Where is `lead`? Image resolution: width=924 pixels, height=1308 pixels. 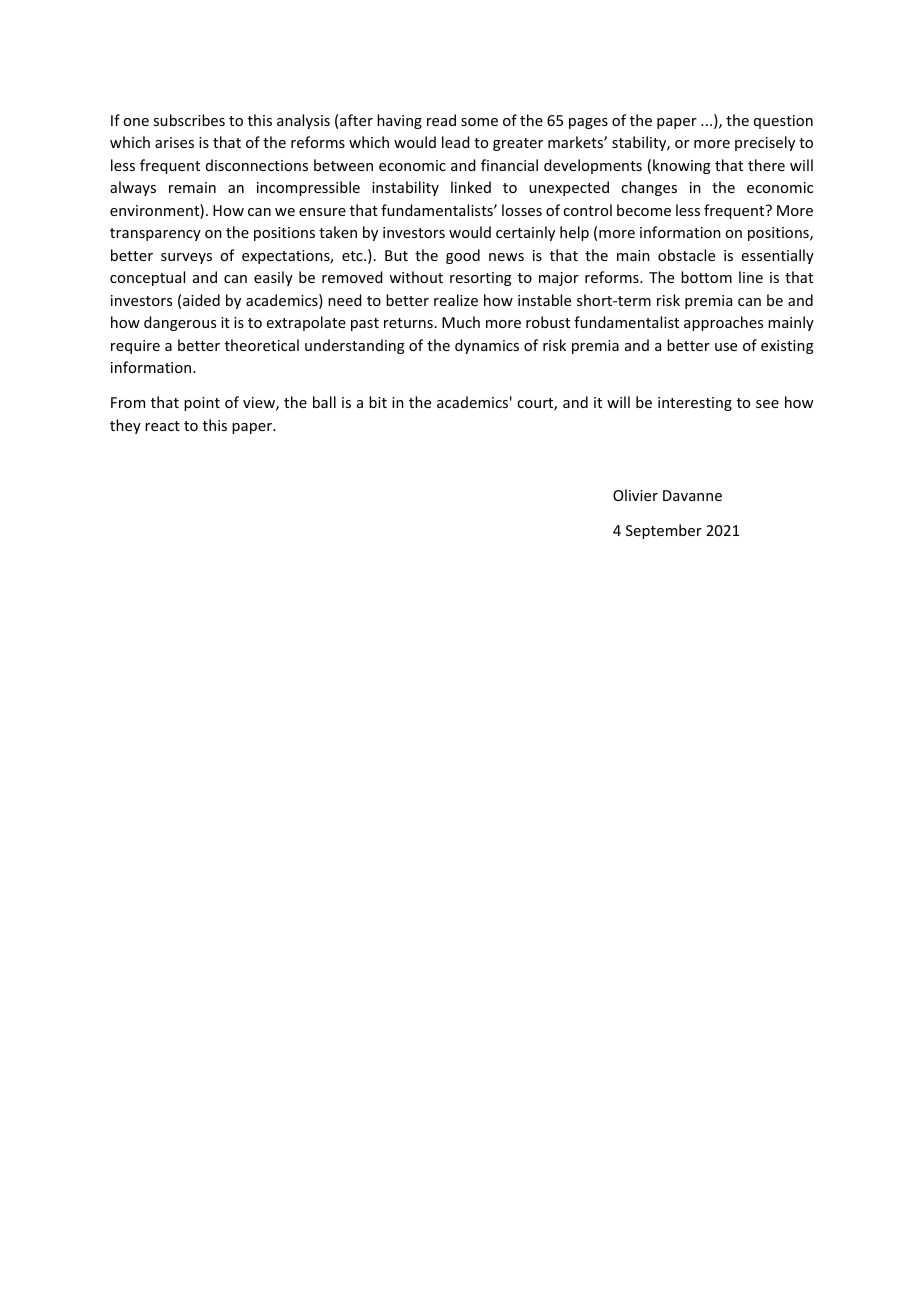
lead is located at coordinates (455, 142).
